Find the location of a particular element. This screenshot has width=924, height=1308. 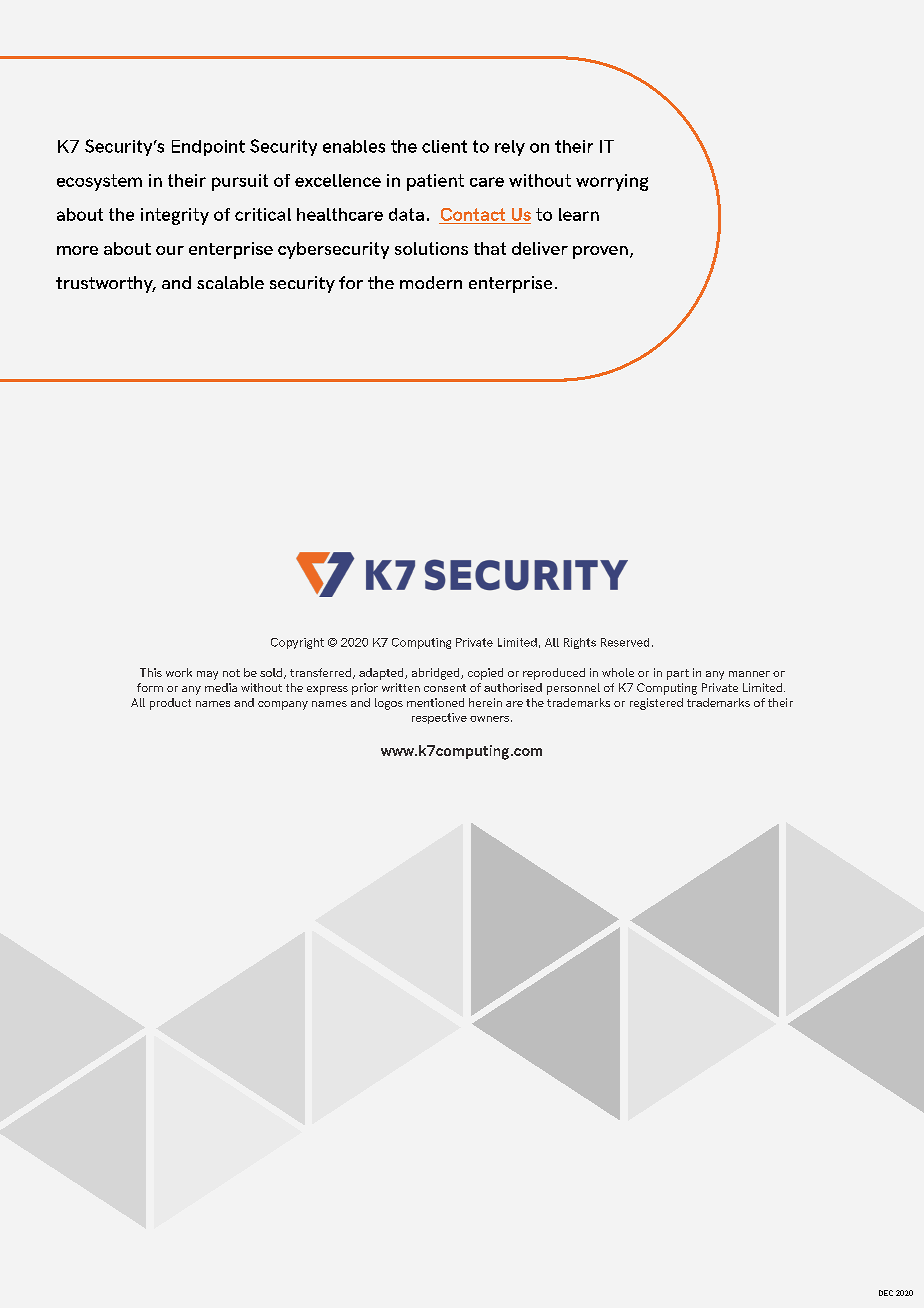

worrying is located at coordinates (612, 182).
